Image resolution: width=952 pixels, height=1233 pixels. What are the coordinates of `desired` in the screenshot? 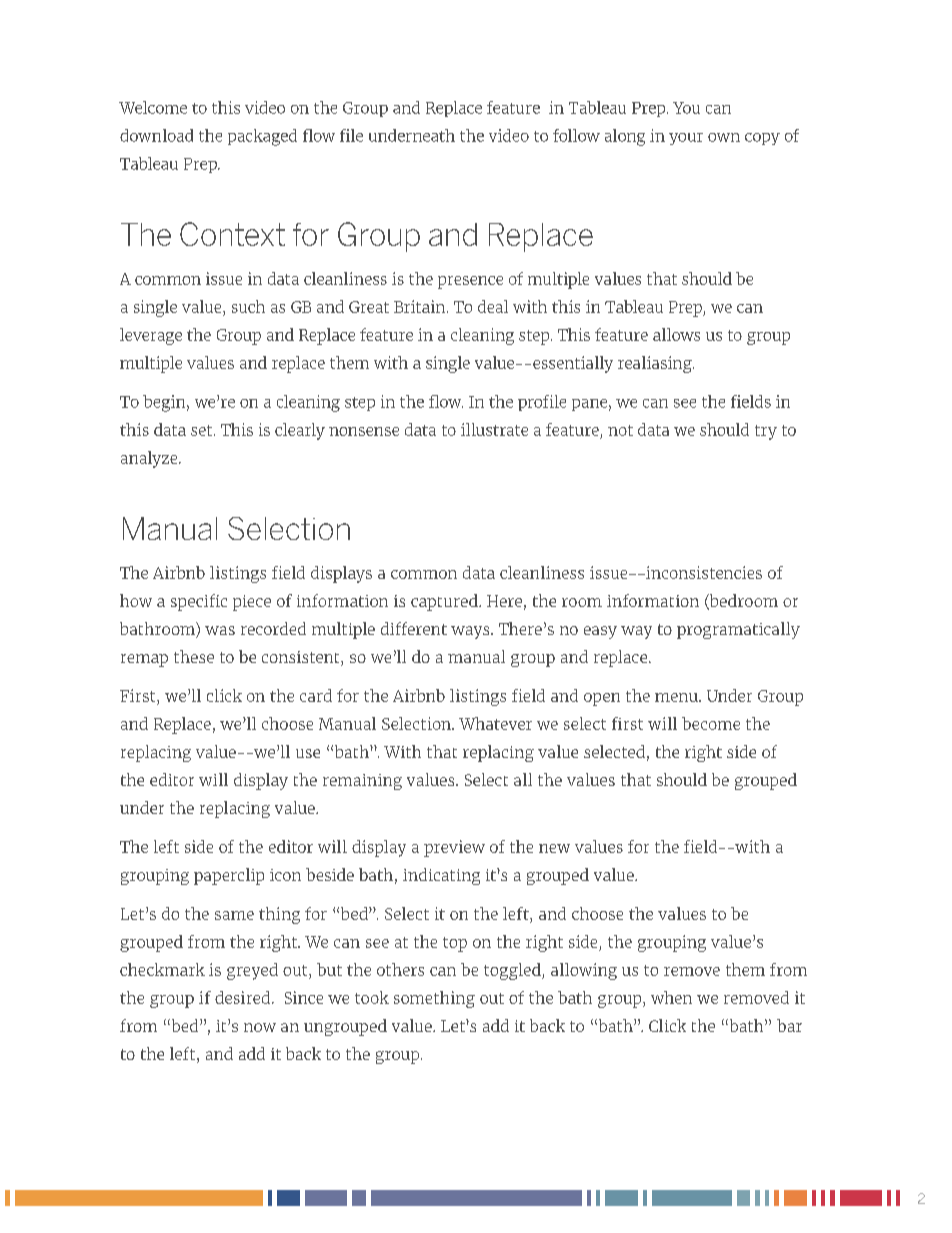 It's located at (244, 997).
